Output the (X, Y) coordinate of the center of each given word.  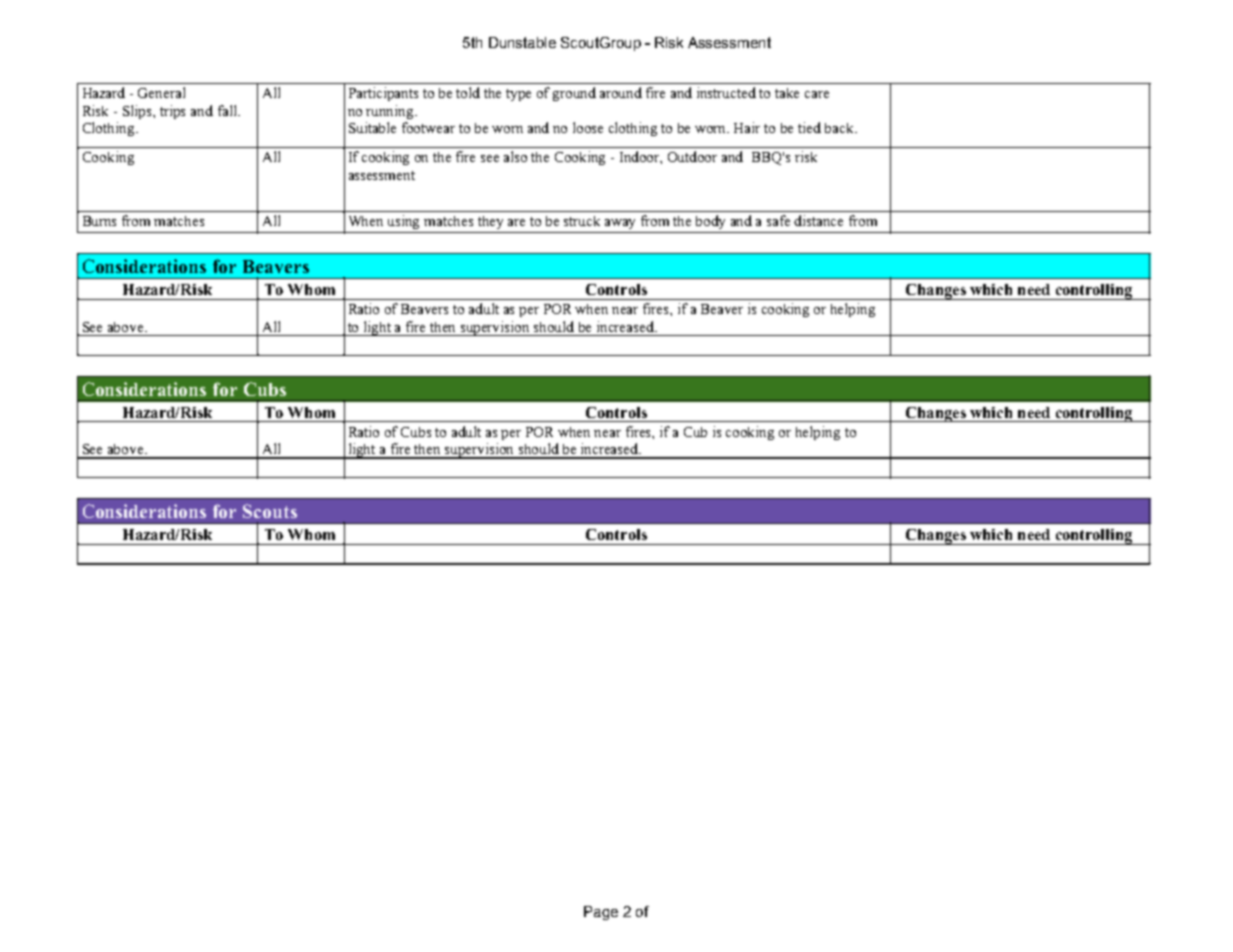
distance (818, 220)
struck (582, 221)
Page (601, 913)
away (620, 224)
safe (778, 220)
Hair (747, 127)
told (468, 92)
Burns (99, 221)
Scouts (270, 511)
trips (172, 112)
